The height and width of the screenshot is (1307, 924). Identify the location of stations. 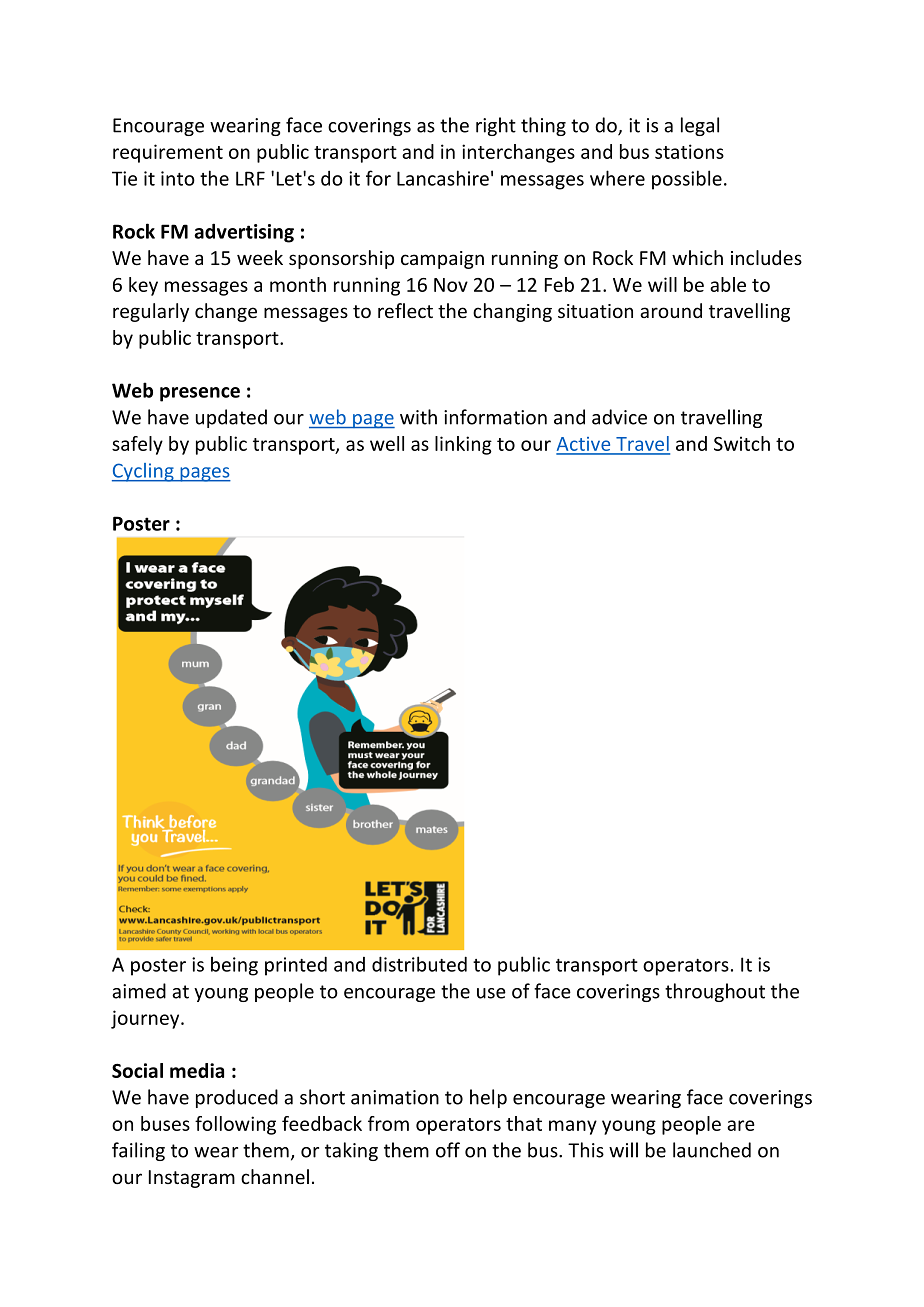
(689, 151).
